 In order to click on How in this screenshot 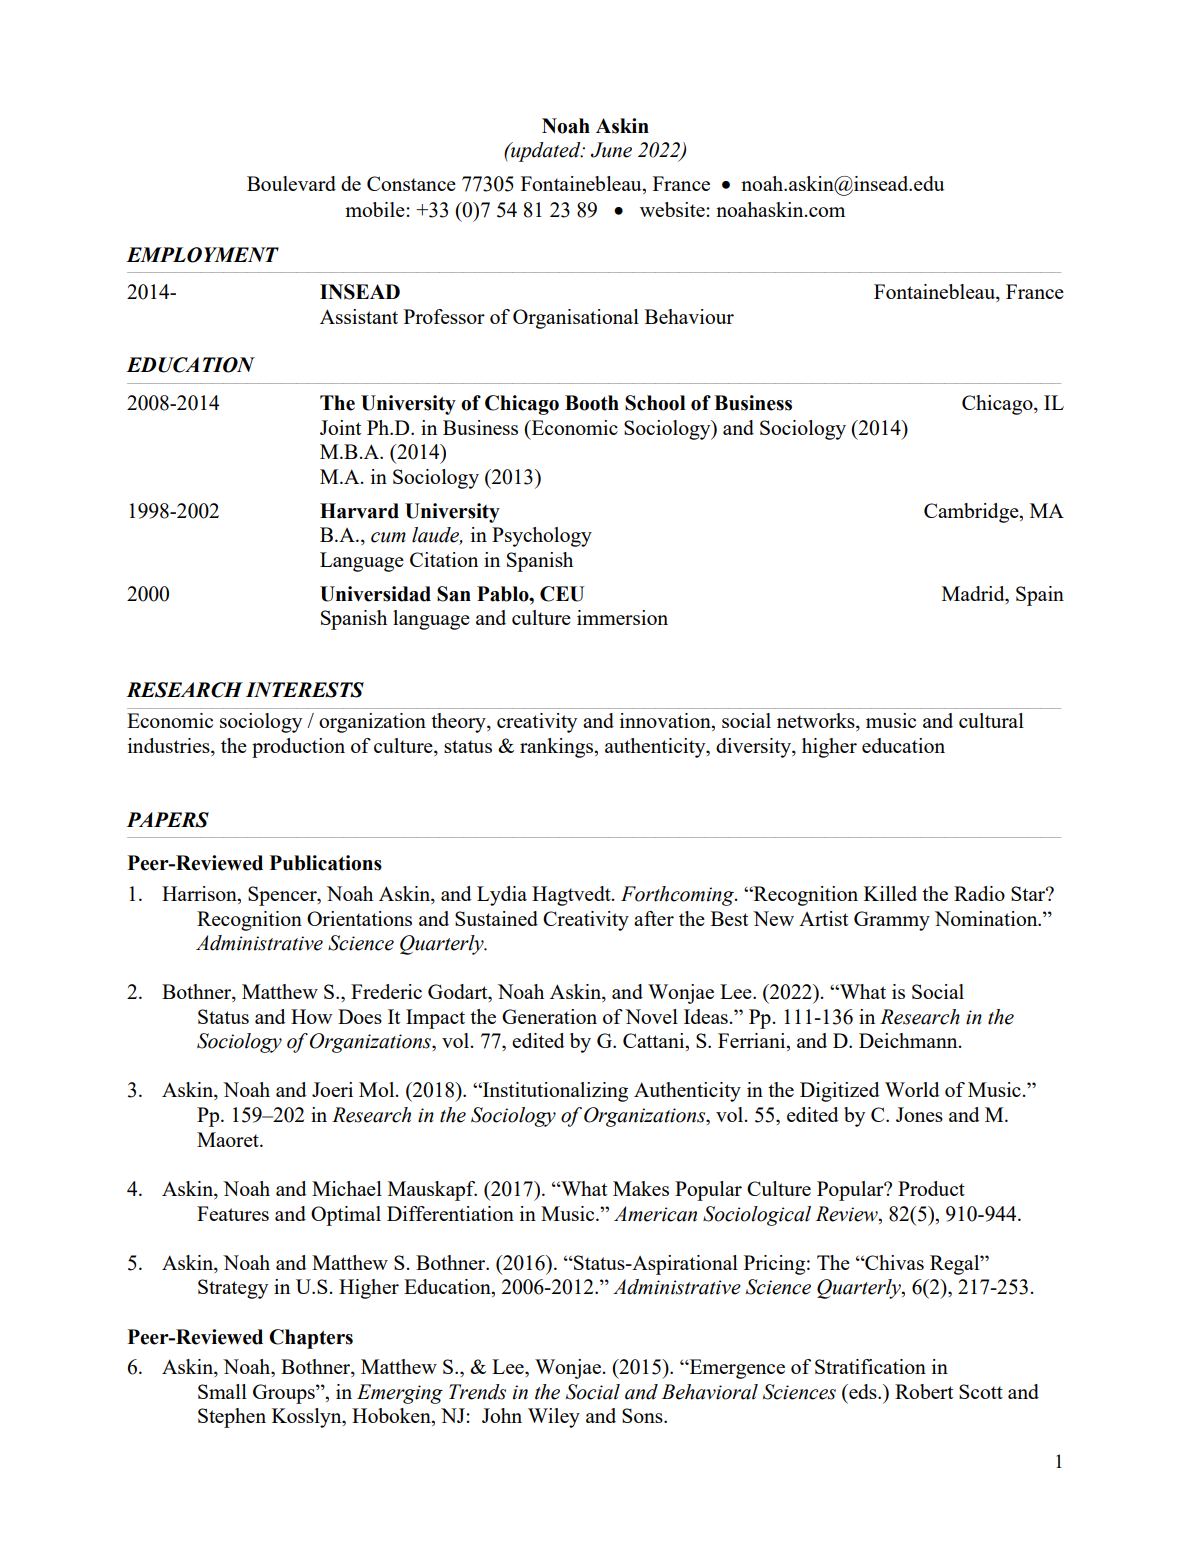, I will do `click(312, 1016)`.
